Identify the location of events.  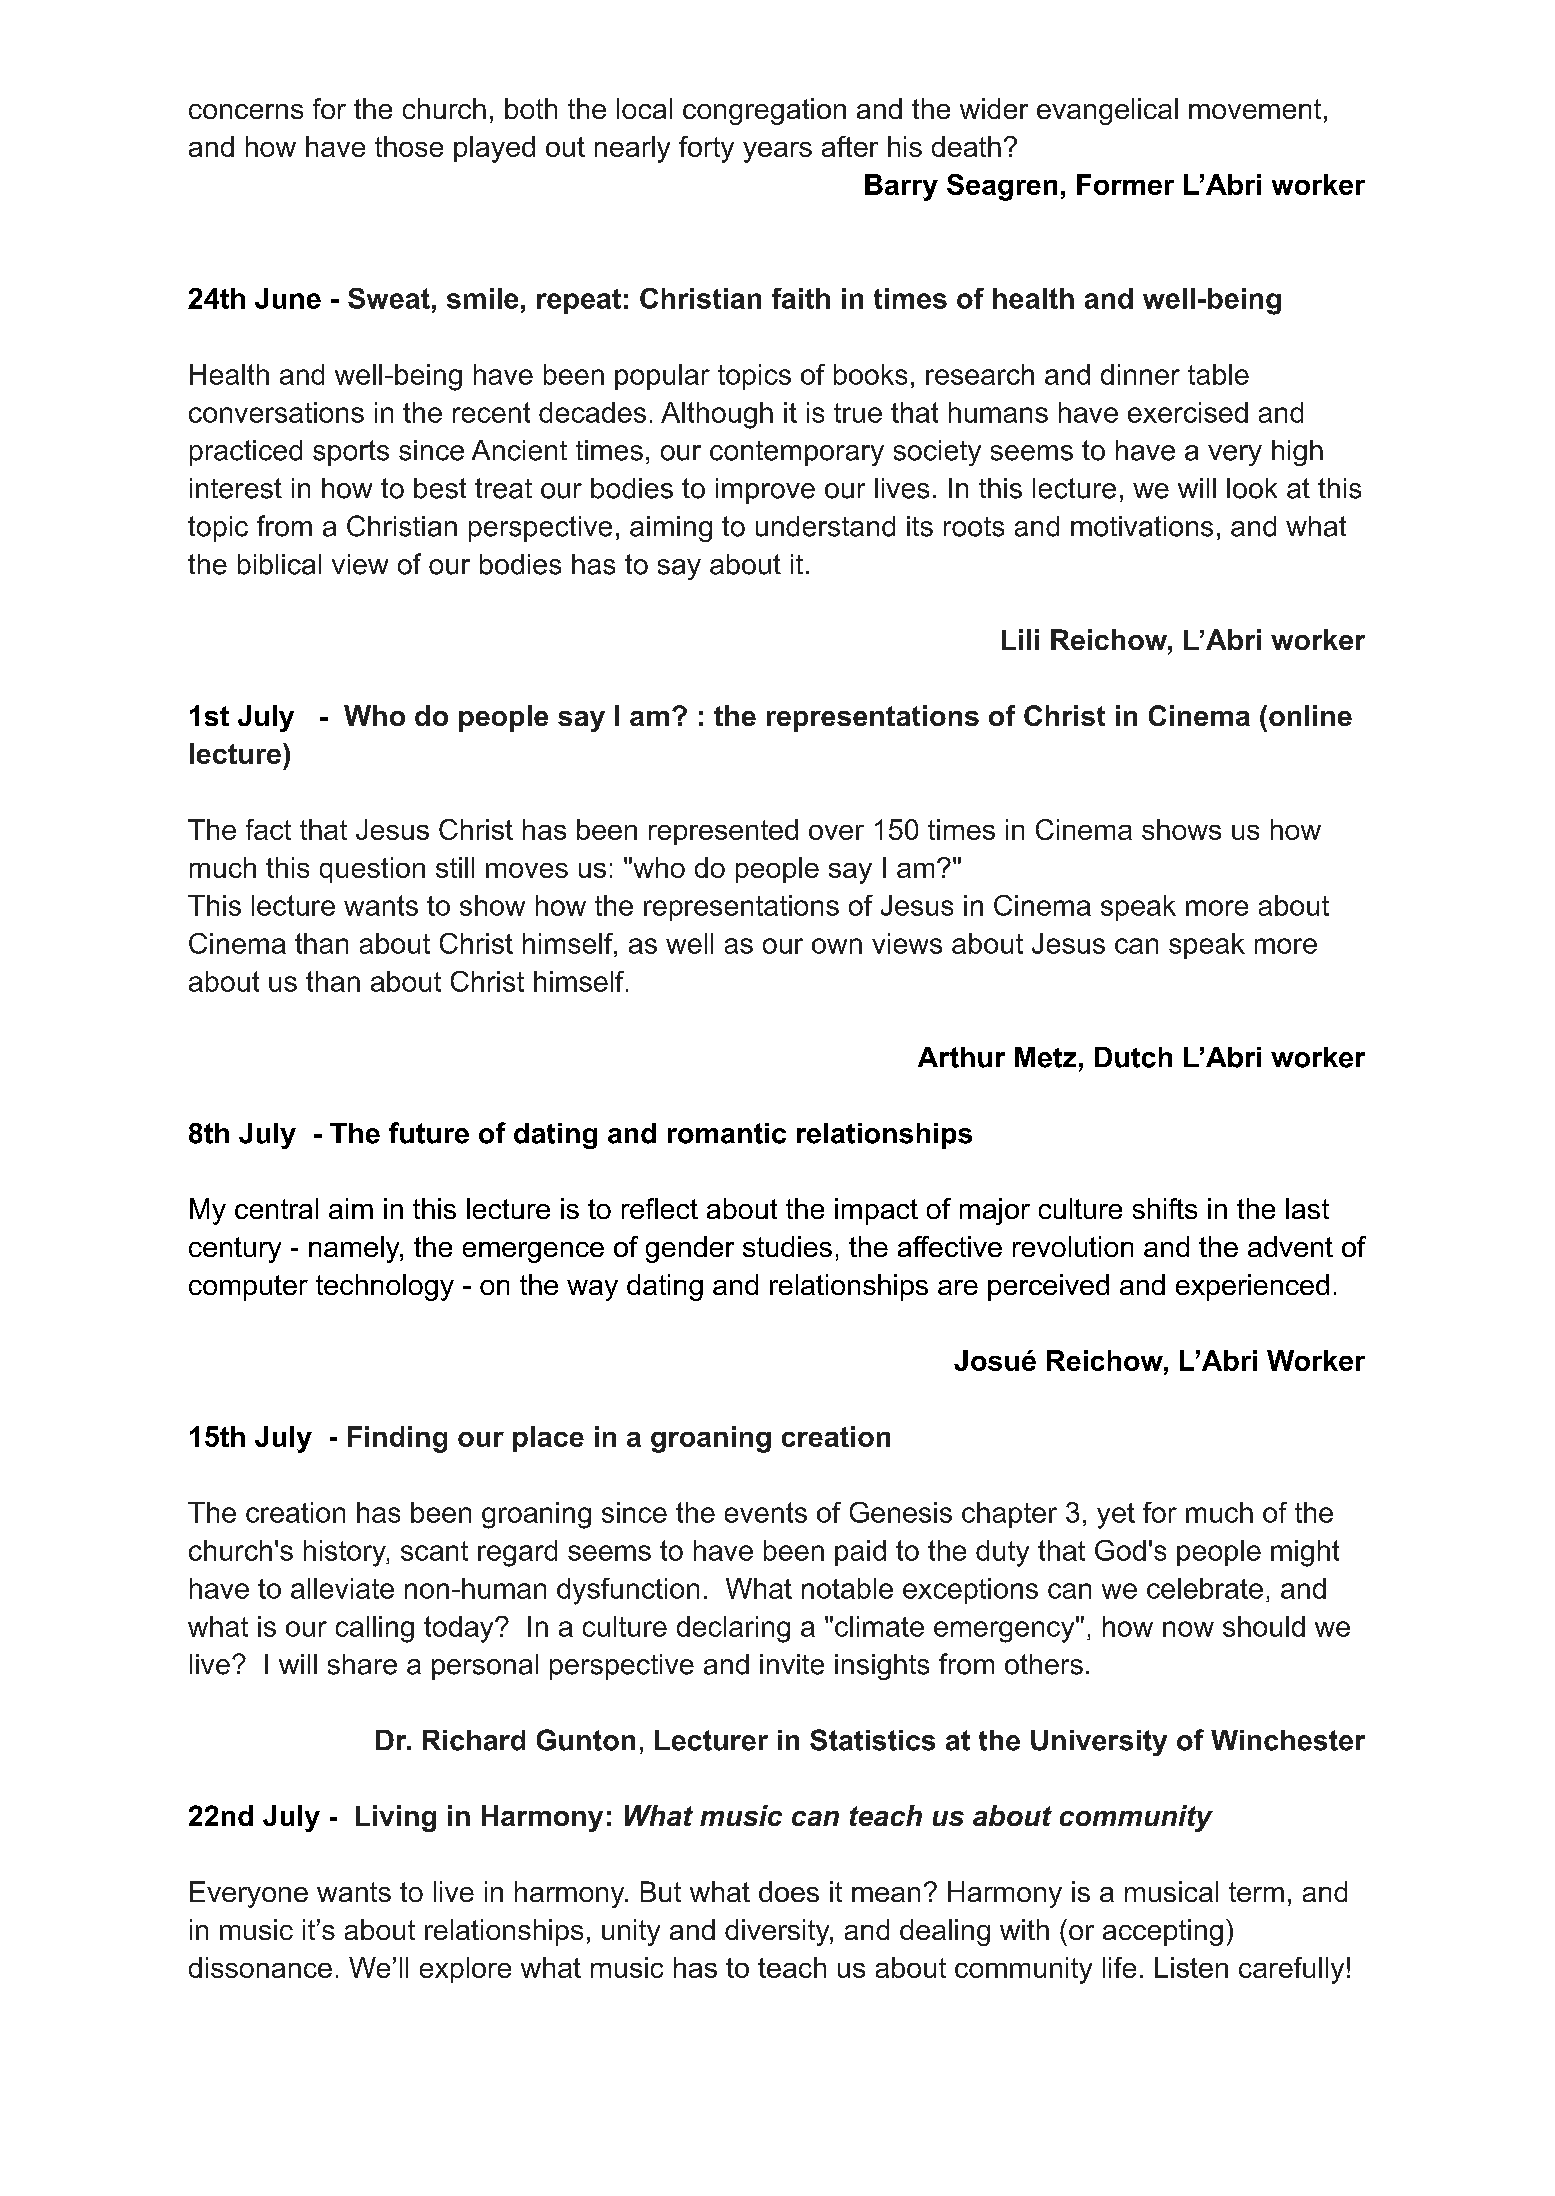
(766, 1512).
